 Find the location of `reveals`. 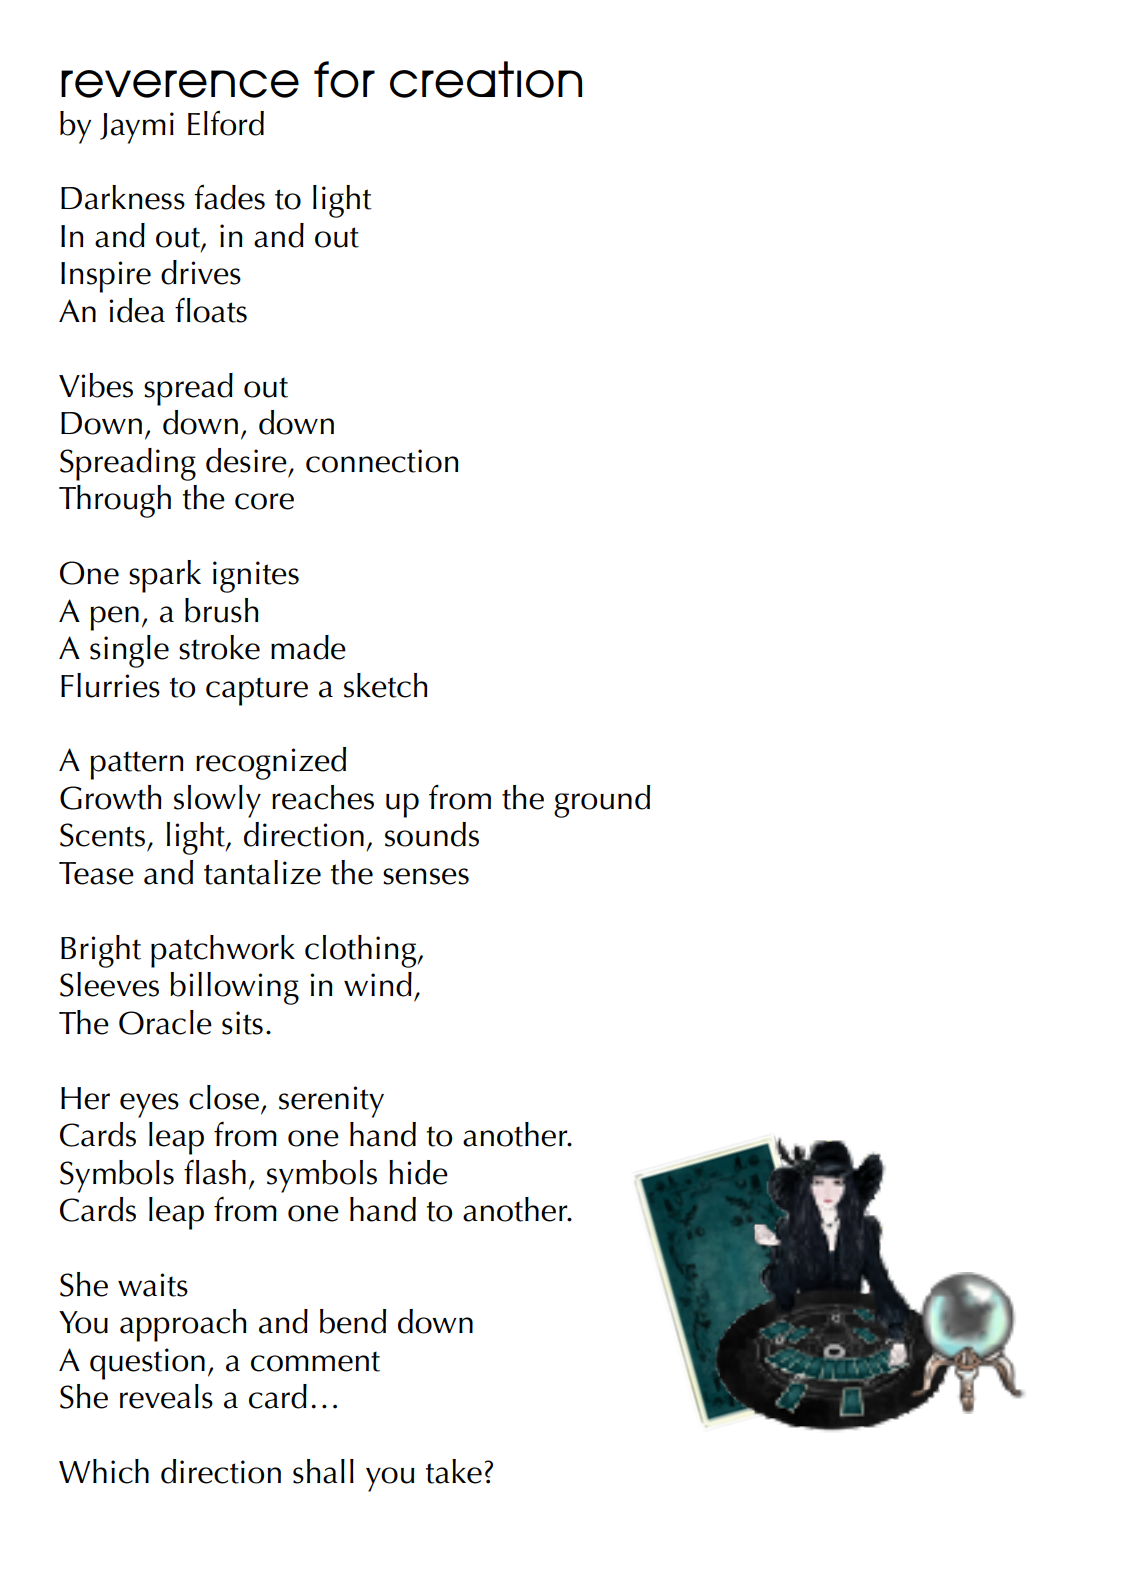

reveals is located at coordinates (166, 1396).
